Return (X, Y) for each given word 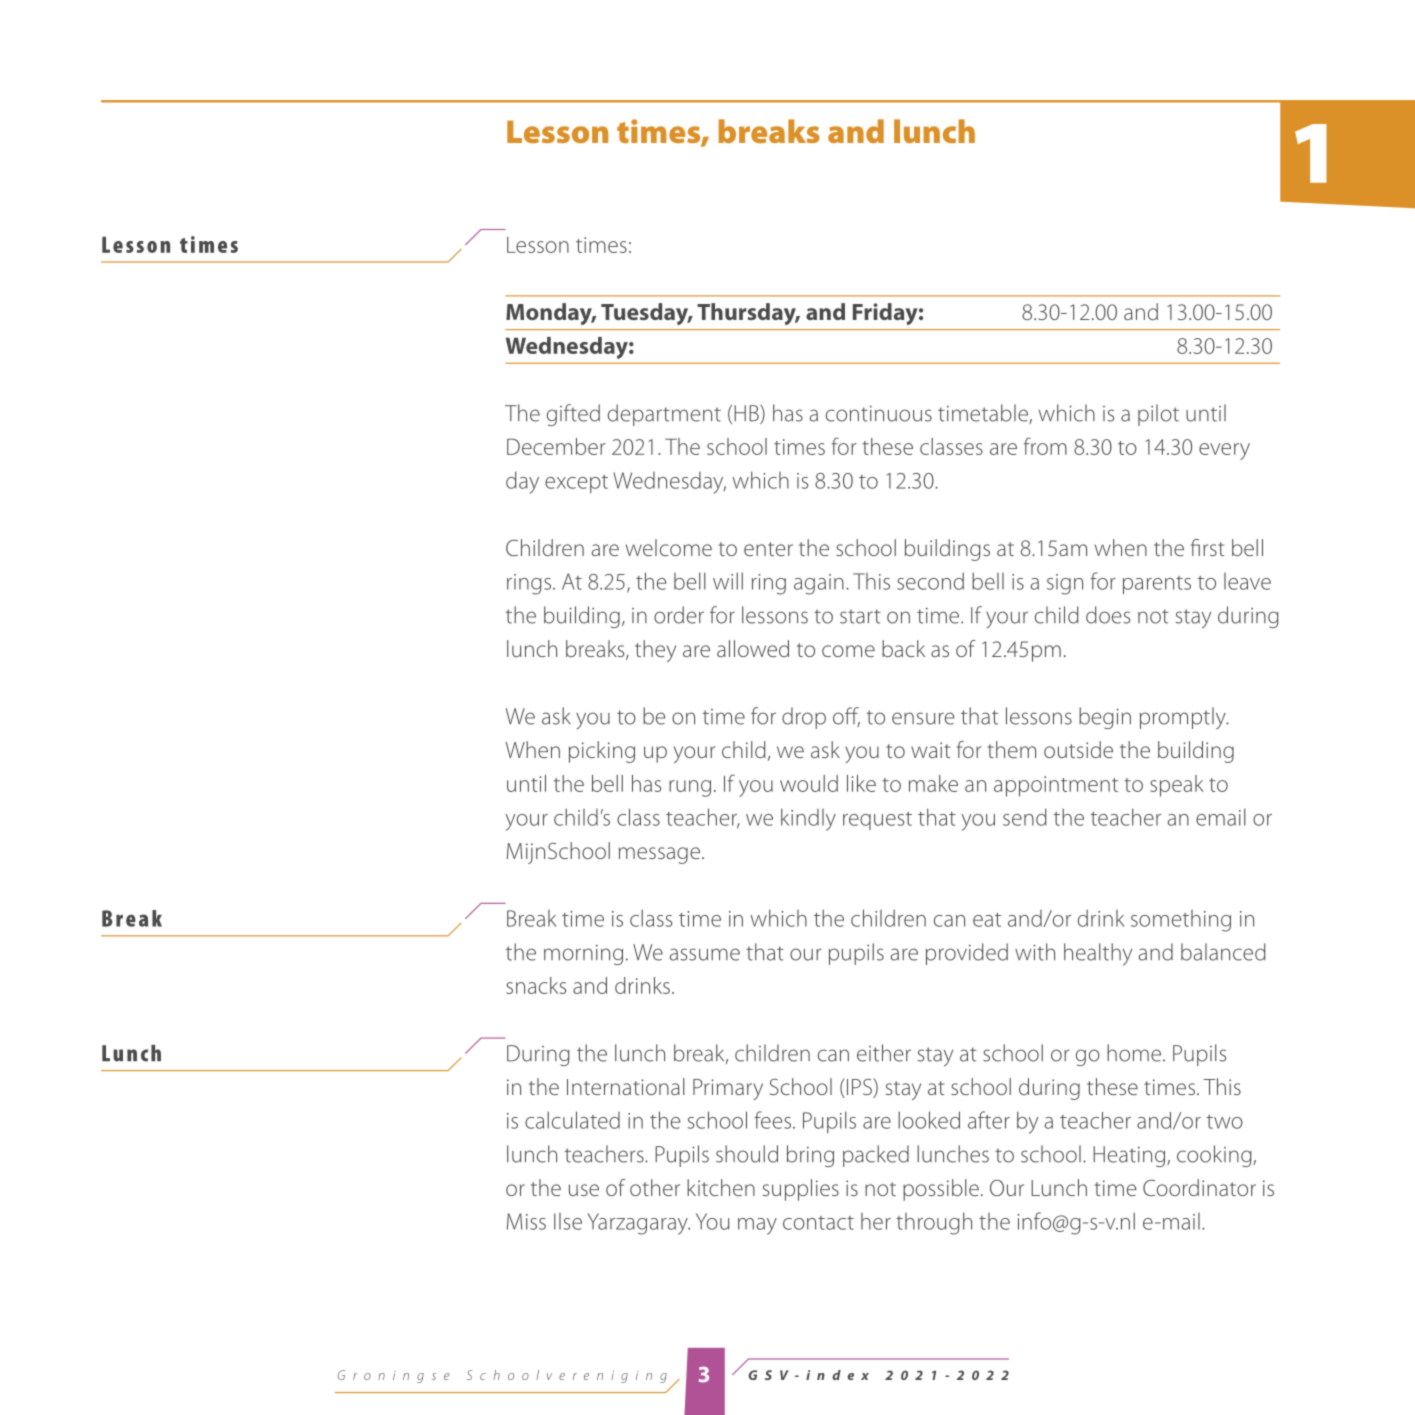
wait (930, 750)
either (884, 1053)
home (1135, 1053)
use (584, 1190)
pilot (1158, 415)
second (930, 581)
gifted (573, 415)
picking (602, 752)
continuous (879, 414)
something (1181, 921)
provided (967, 954)
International (626, 1086)
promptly (1184, 718)
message (661, 855)
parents (1157, 585)
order (679, 615)
